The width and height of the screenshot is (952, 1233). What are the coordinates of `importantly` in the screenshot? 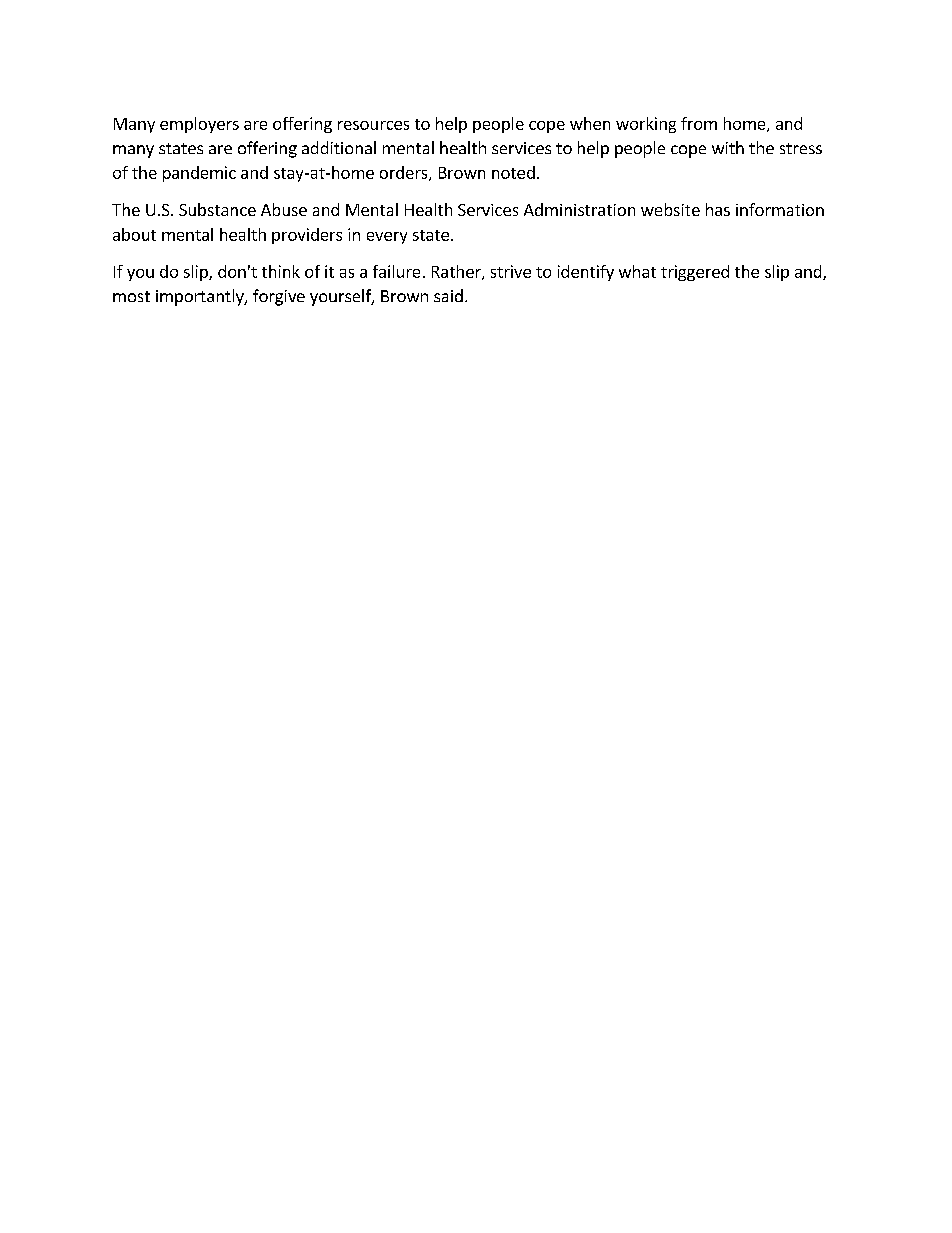 It's located at (201, 297).
